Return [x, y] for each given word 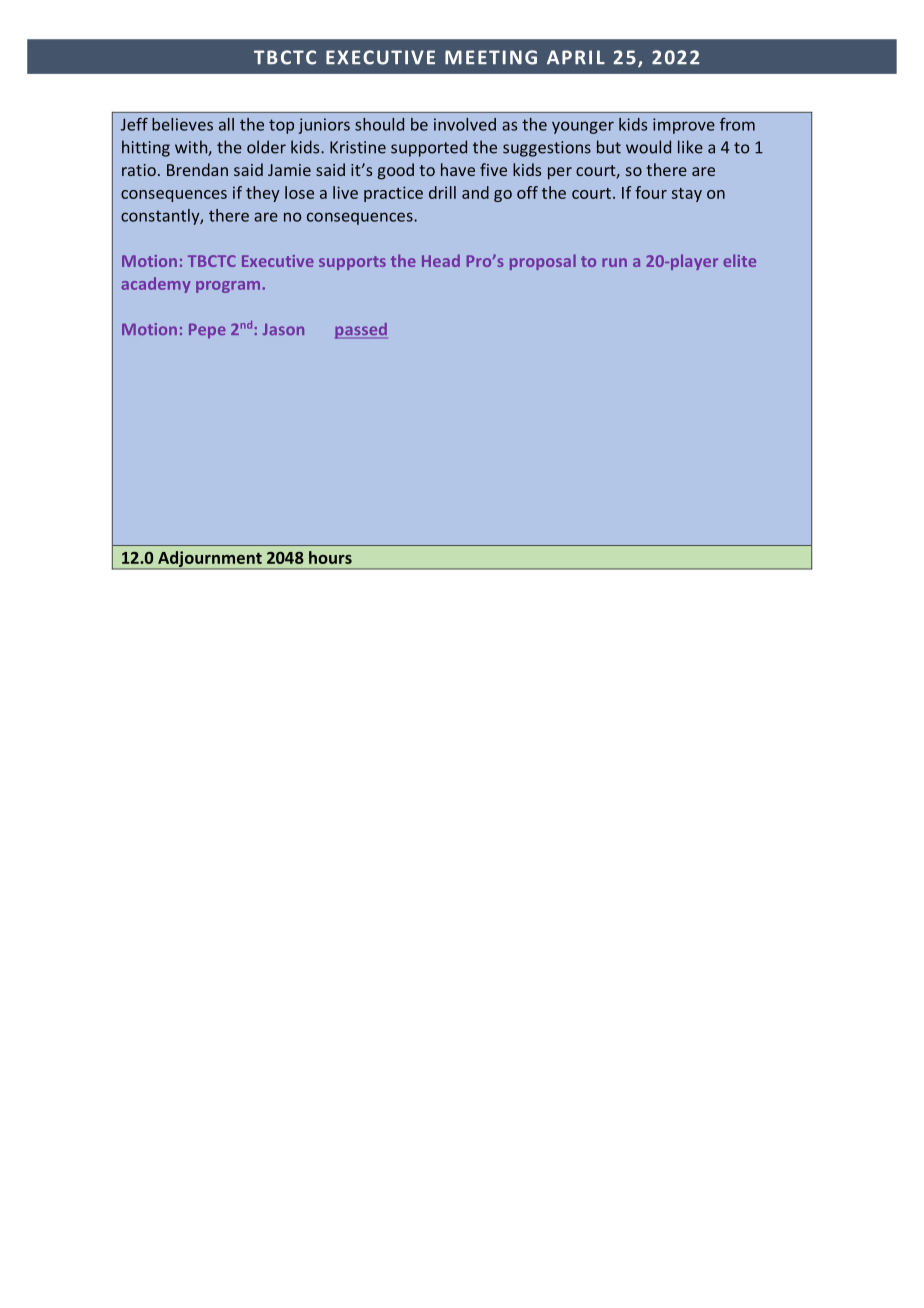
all [226, 124]
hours [330, 557]
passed [361, 331]
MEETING [491, 57]
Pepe [207, 331]
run [614, 262]
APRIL [576, 57]
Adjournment [210, 560]
